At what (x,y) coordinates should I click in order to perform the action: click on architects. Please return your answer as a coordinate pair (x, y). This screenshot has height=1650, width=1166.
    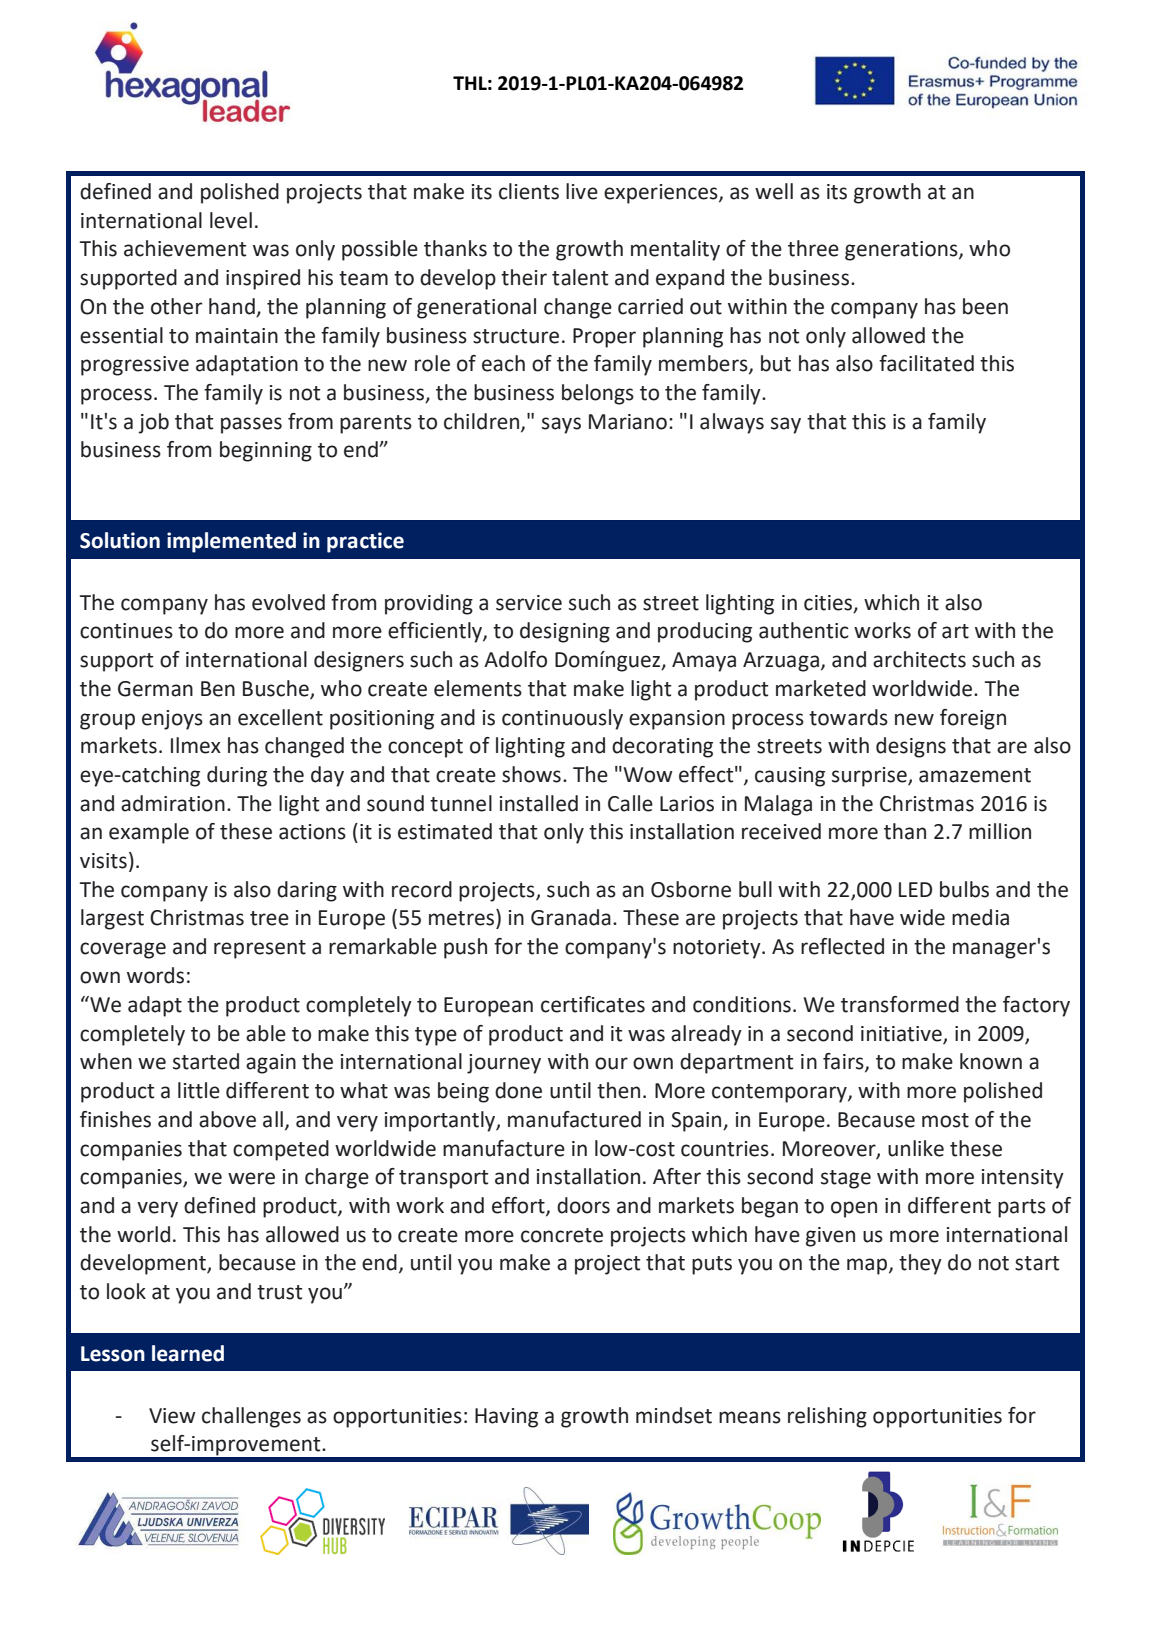
    Looking at the image, I should click on (919, 659).
